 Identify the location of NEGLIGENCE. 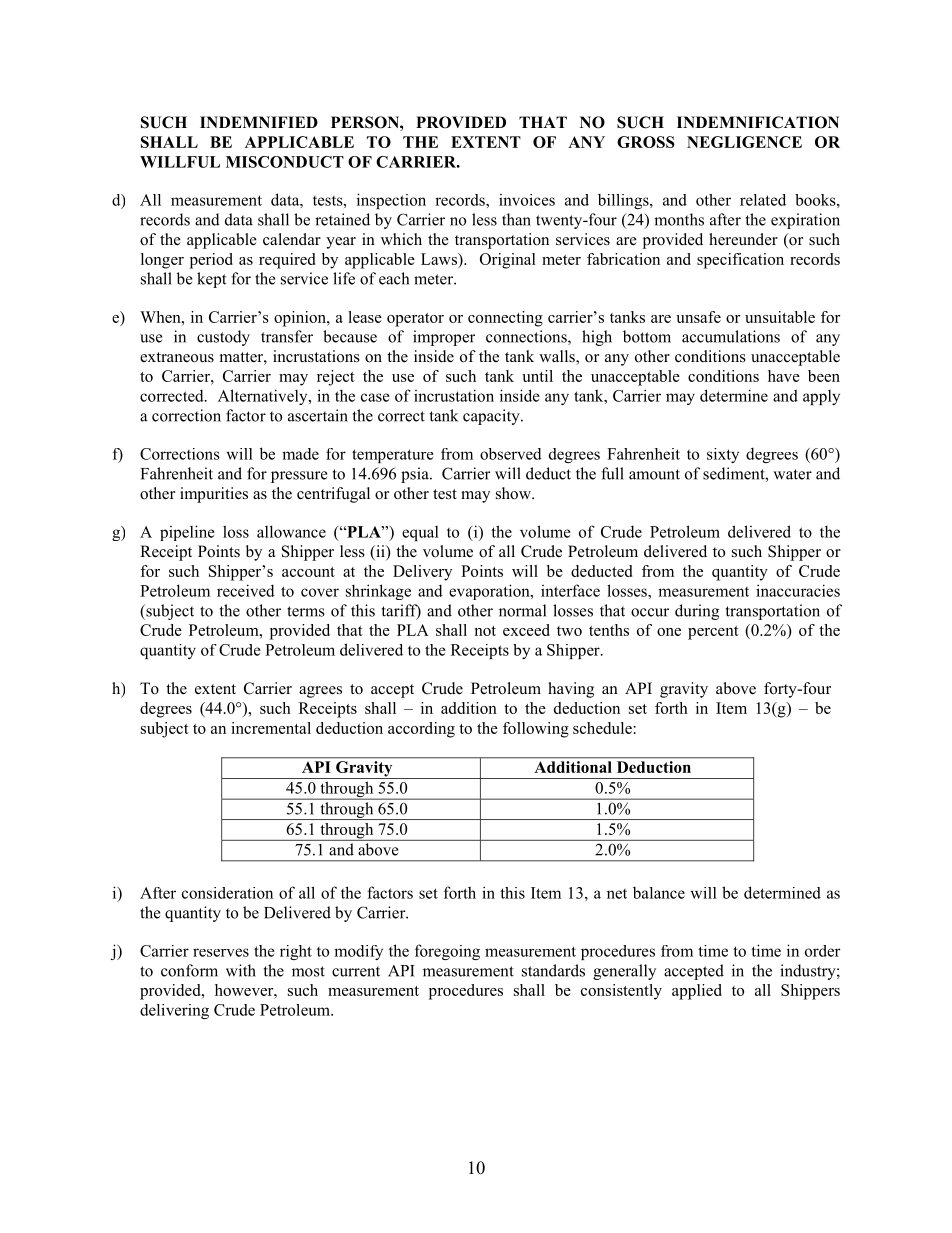
(744, 142).
